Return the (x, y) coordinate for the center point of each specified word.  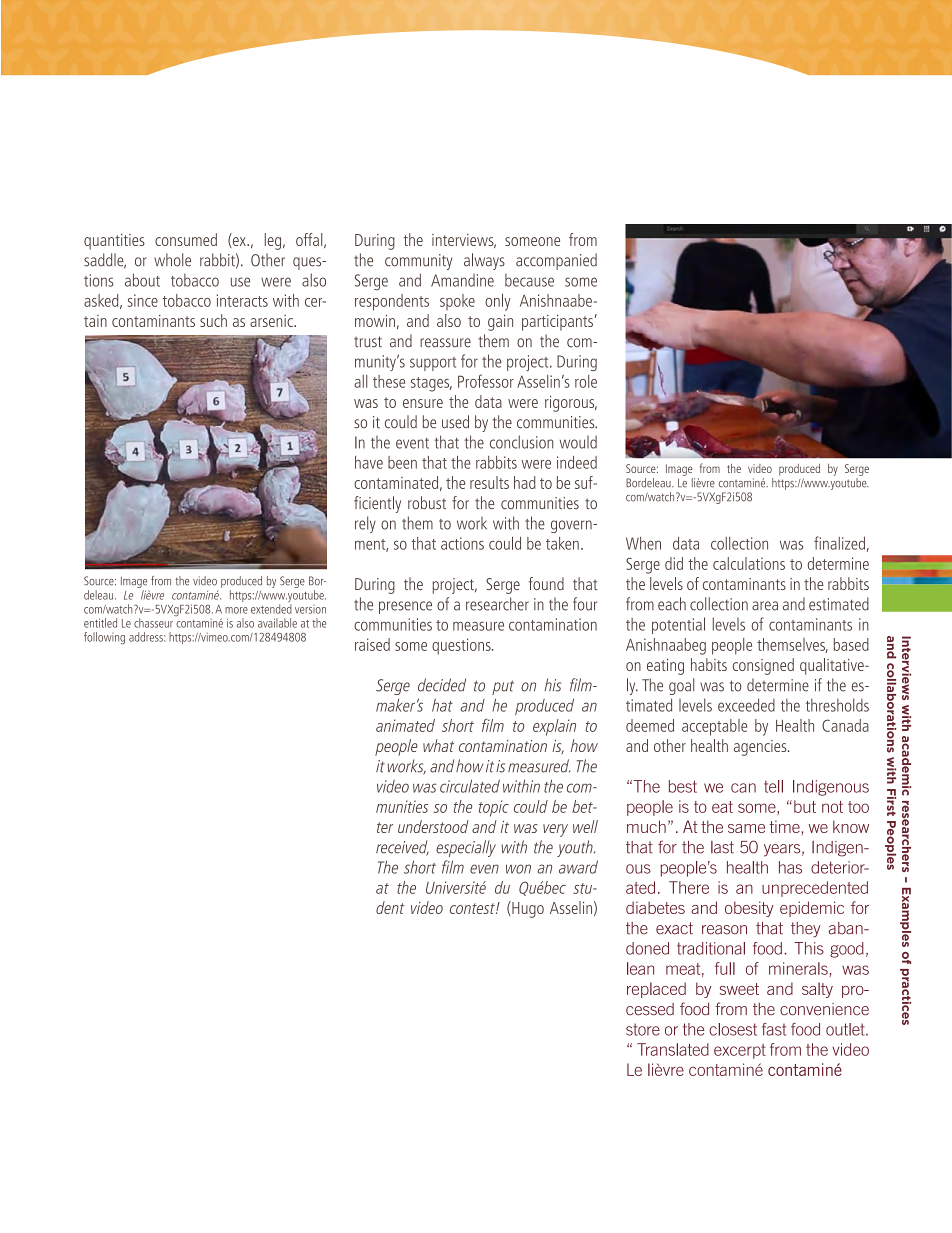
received (402, 848)
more (236, 610)
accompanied (556, 261)
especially (466, 848)
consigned (763, 666)
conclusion (521, 442)
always (484, 261)
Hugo (527, 909)
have (369, 462)
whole (172, 260)
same (746, 828)
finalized (839, 543)
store (643, 1029)
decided (442, 685)
